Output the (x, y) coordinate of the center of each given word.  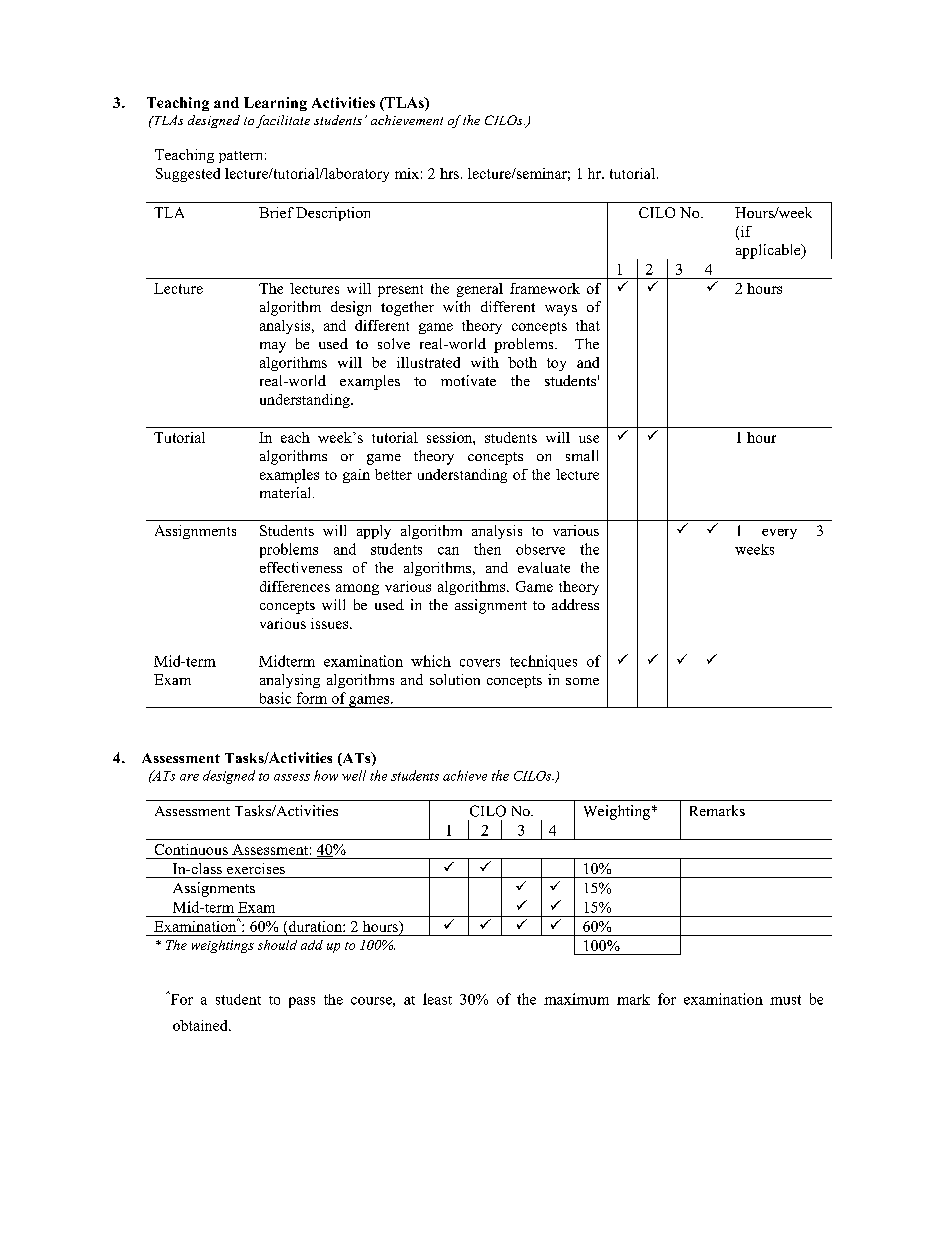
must (785, 1000)
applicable (769, 251)
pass (302, 1002)
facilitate (283, 121)
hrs (449, 173)
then (487, 549)
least (437, 999)
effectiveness (301, 567)
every (779, 534)
